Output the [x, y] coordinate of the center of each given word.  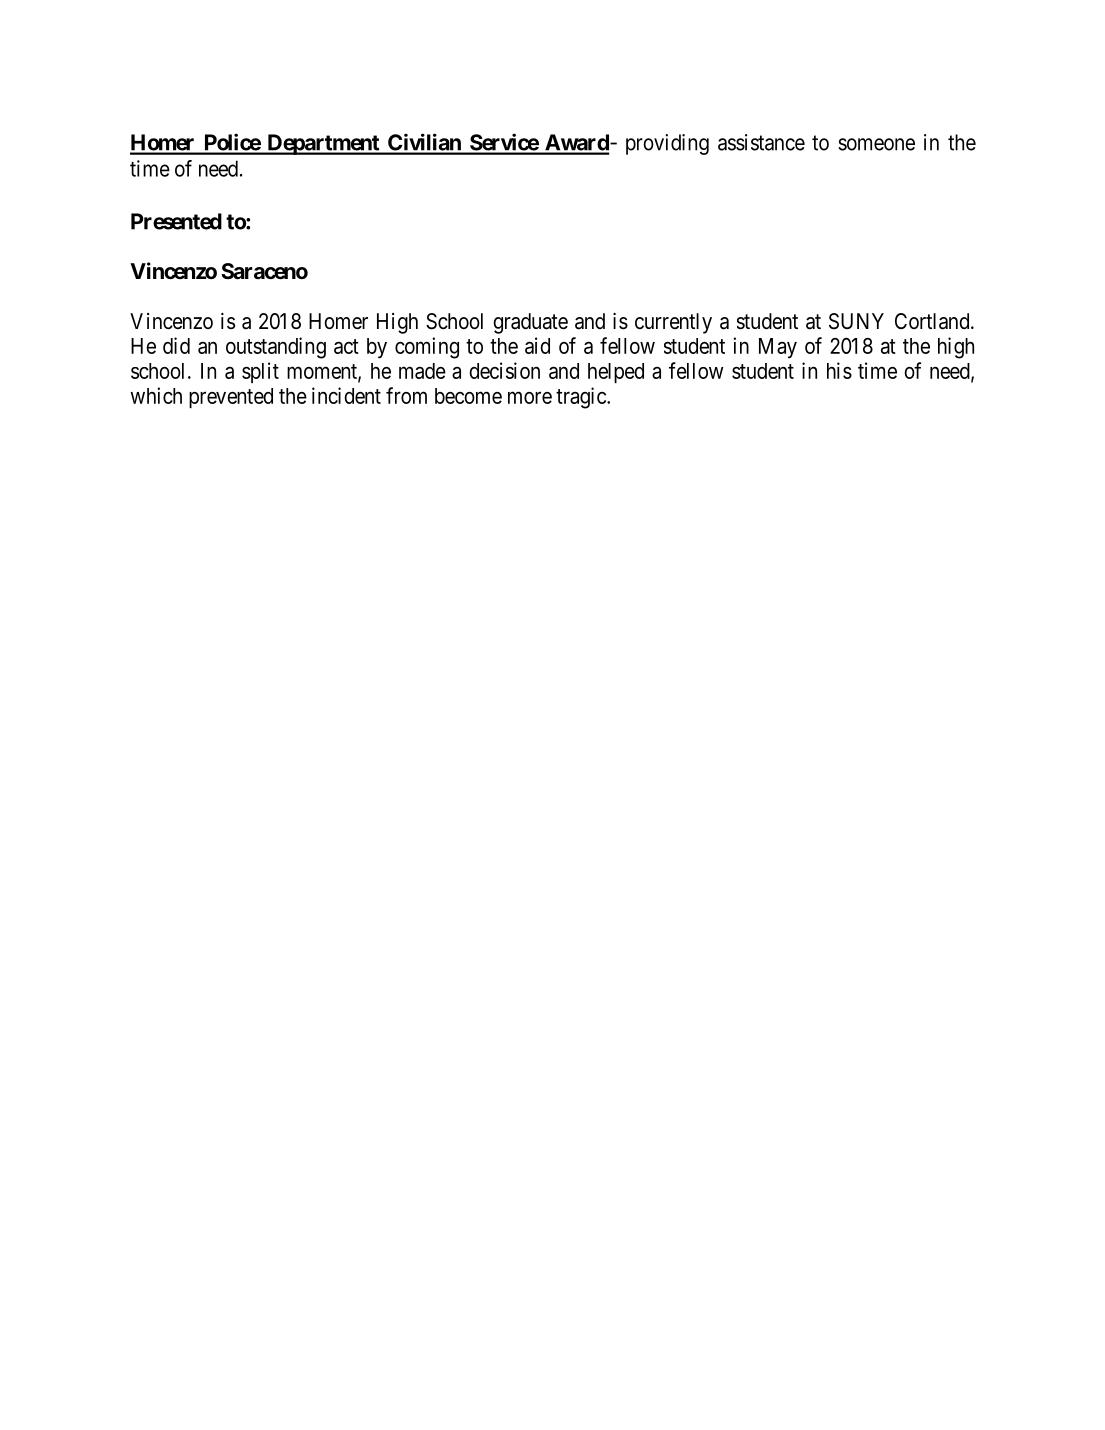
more [530, 397]
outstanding [276, 348]
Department [323, 144]
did [176, 345]
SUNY [856, 321]
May [778, 348]
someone [876, 144]
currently [673, 323]
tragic [582, 398]
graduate [530, 323]
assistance [761, 142]
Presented [176, 221]
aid [537, 345]
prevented [231, 398]
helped [616, 373]
